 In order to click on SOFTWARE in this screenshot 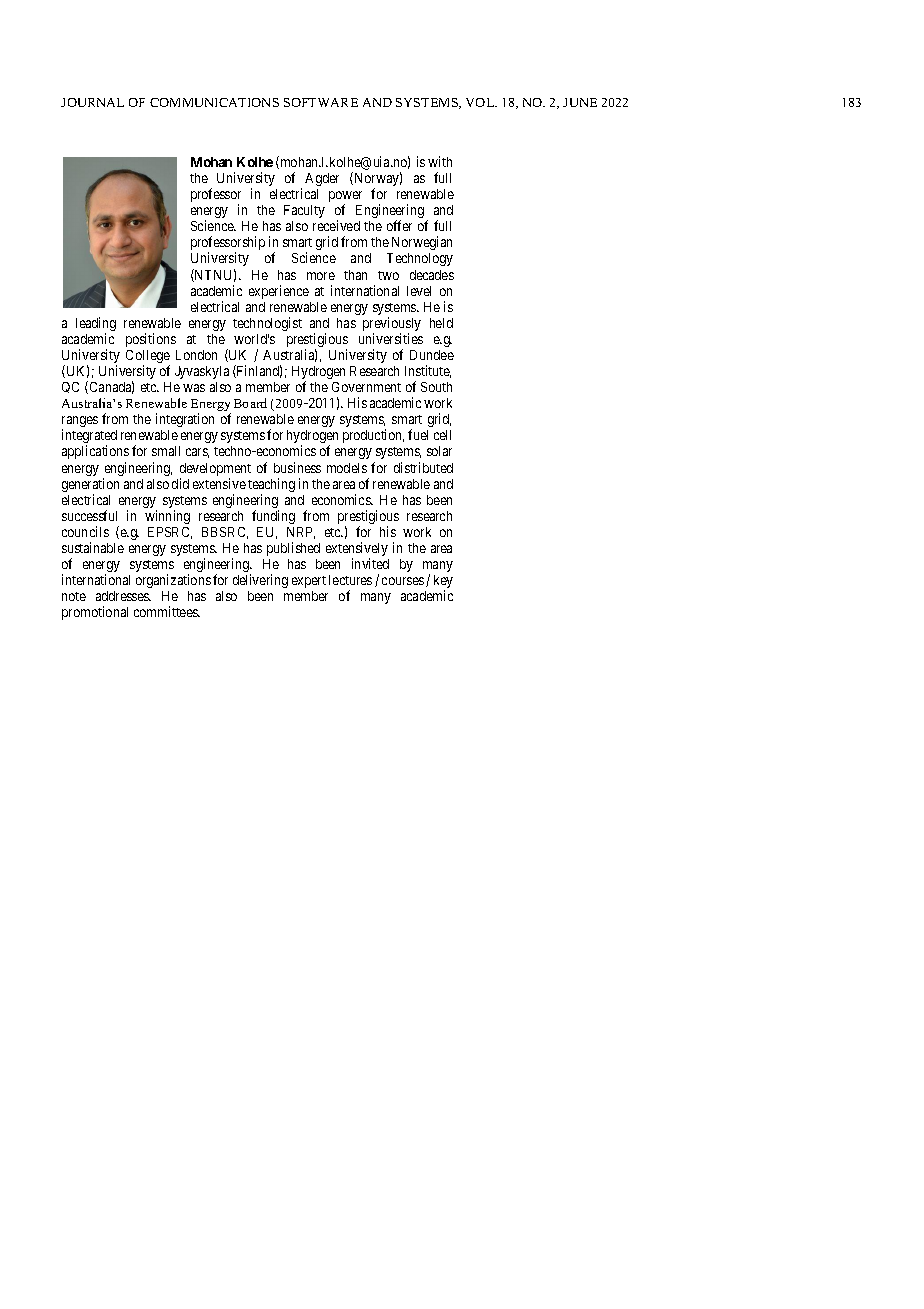, I will do `click(321, 102)`.
